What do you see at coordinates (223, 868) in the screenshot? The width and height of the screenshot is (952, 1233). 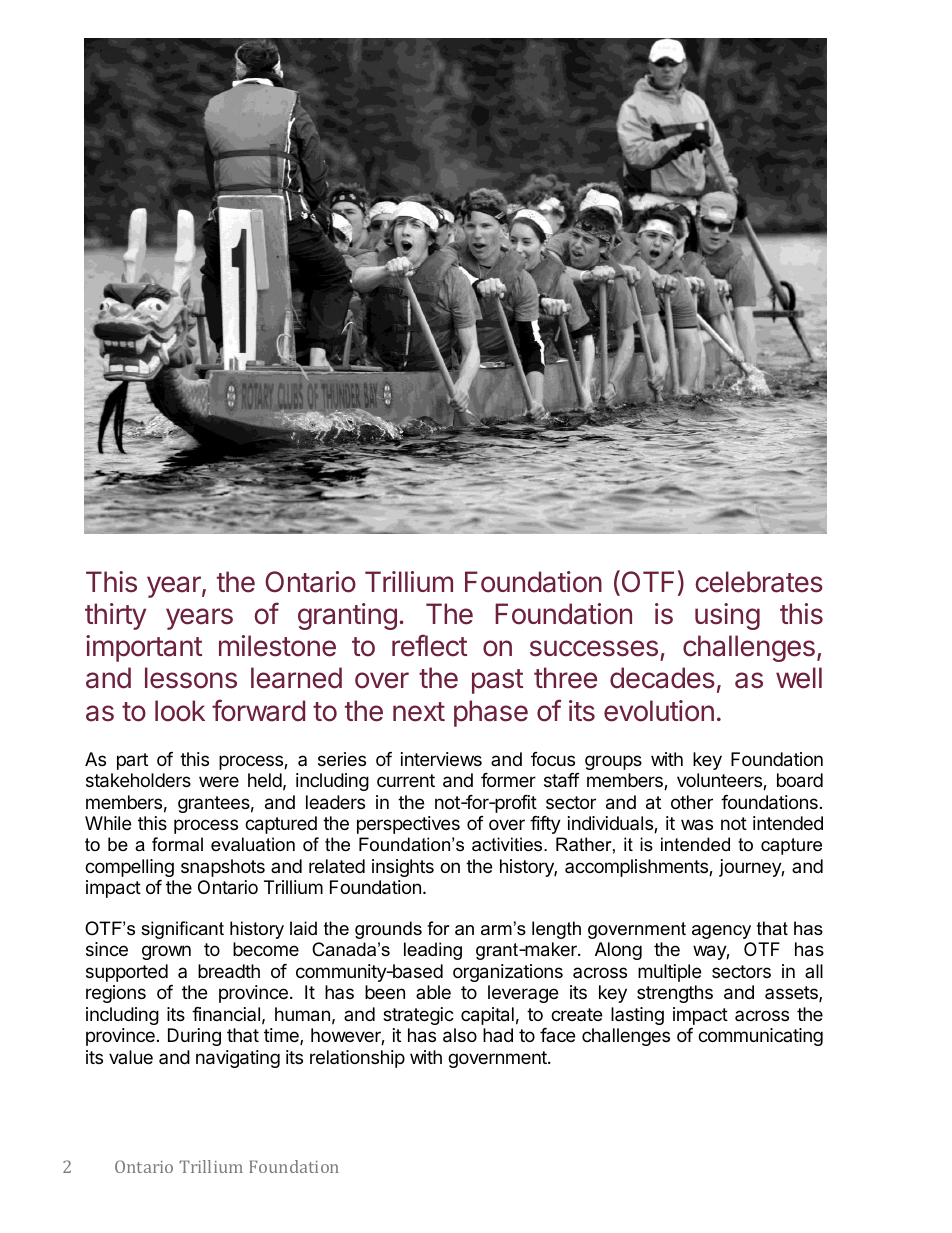 I see `snapshots` at bounding box center [223, 868].
